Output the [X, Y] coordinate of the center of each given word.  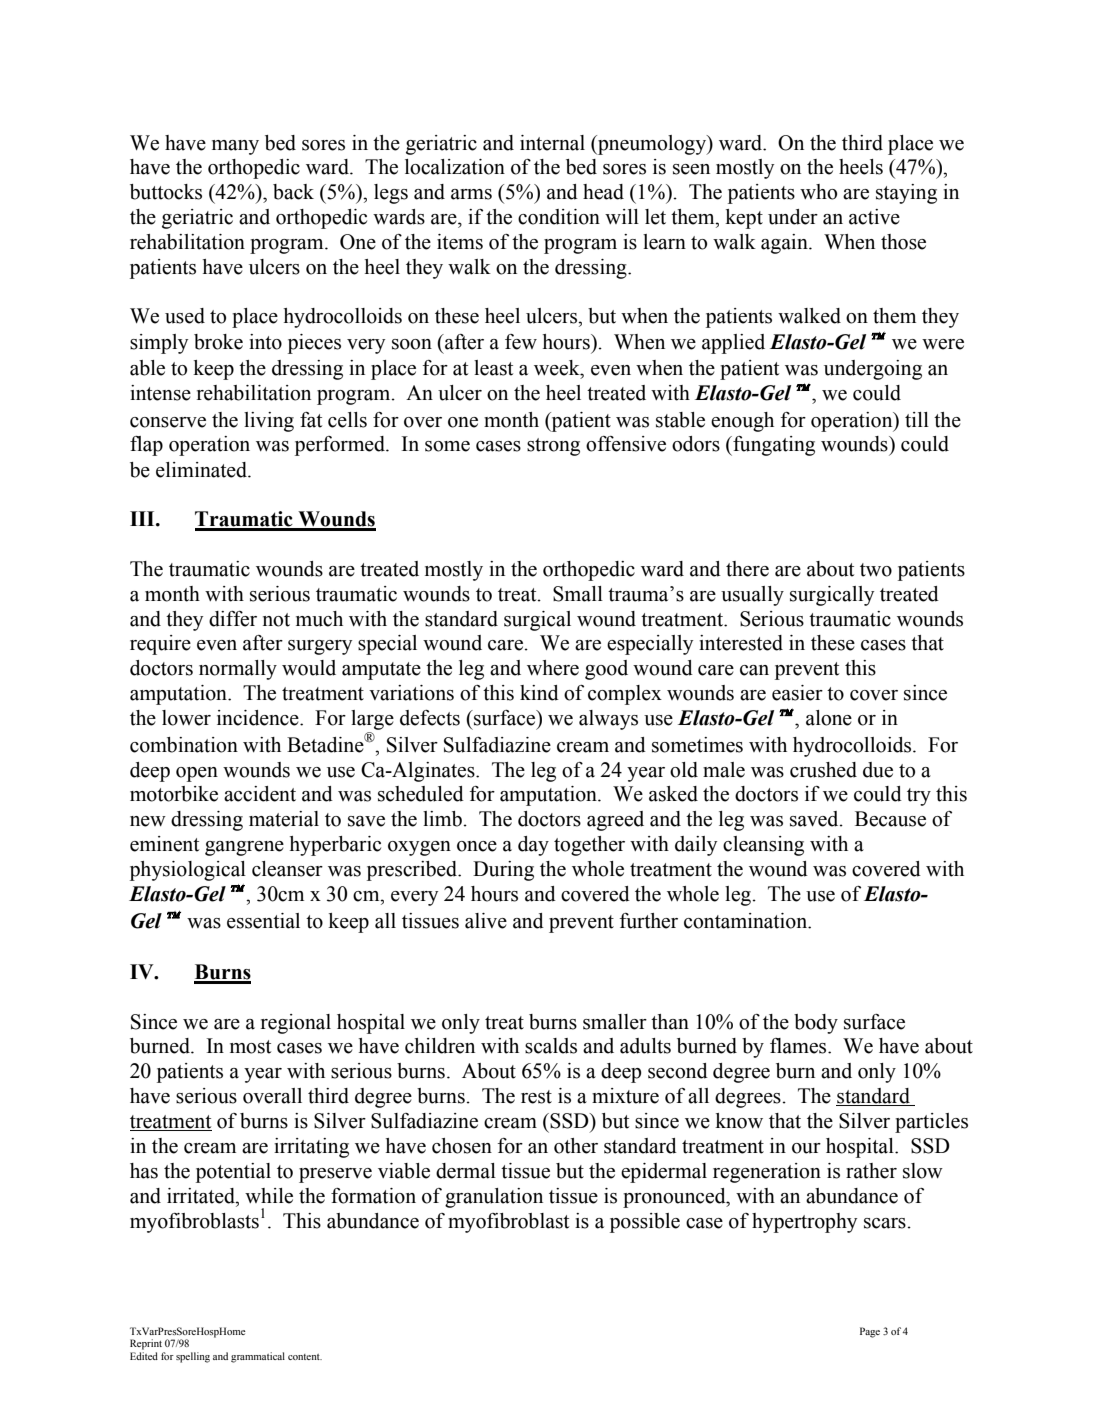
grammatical [258, 1357]
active [874, 217]
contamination [747, 921]
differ [233, 619]
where [553, 668]
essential [263, 921]
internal [552, 143]
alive [486, 921]
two [876, 570]
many [235, 147]
